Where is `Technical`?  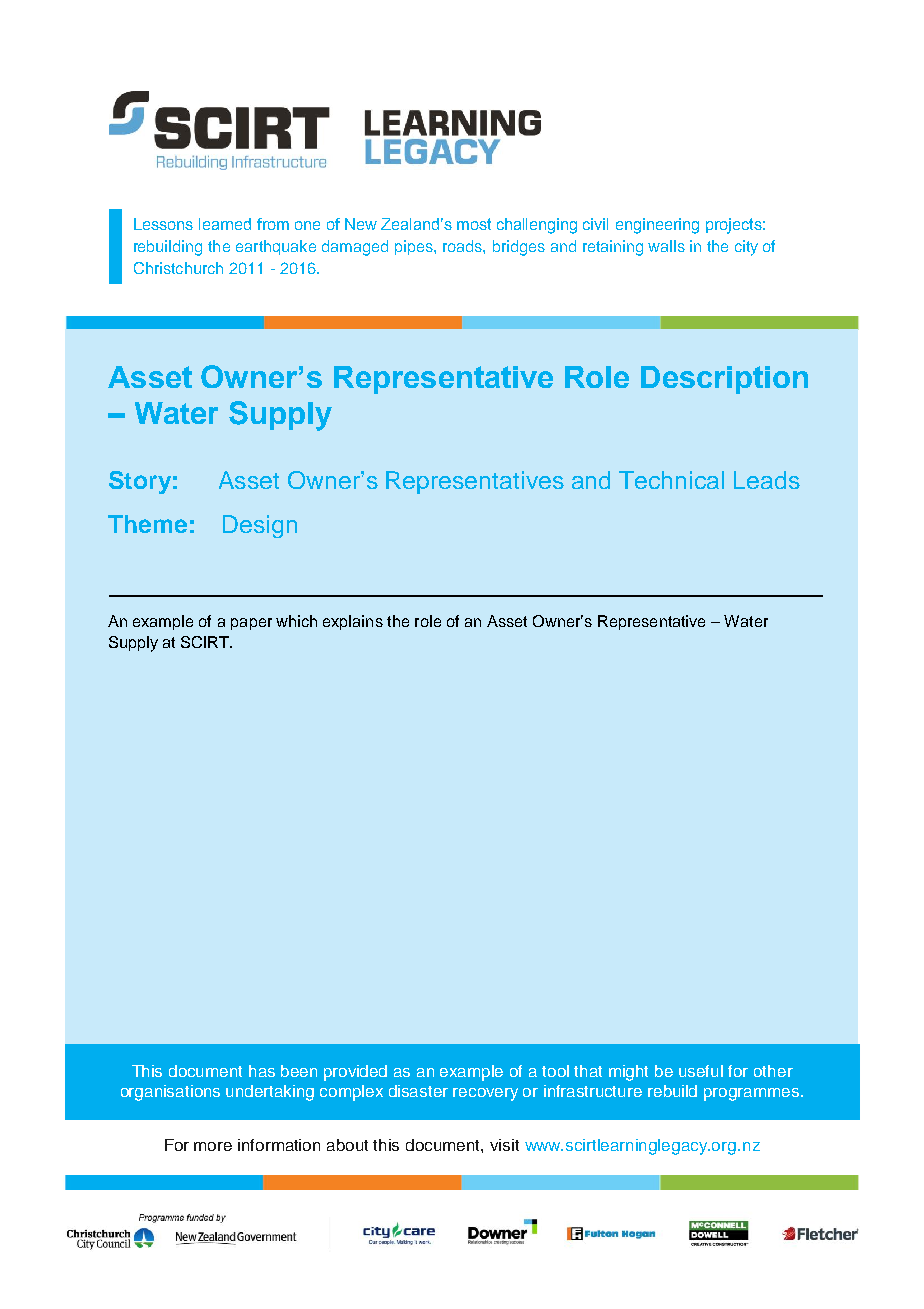 Technical is located at coordinates (671, 480).
